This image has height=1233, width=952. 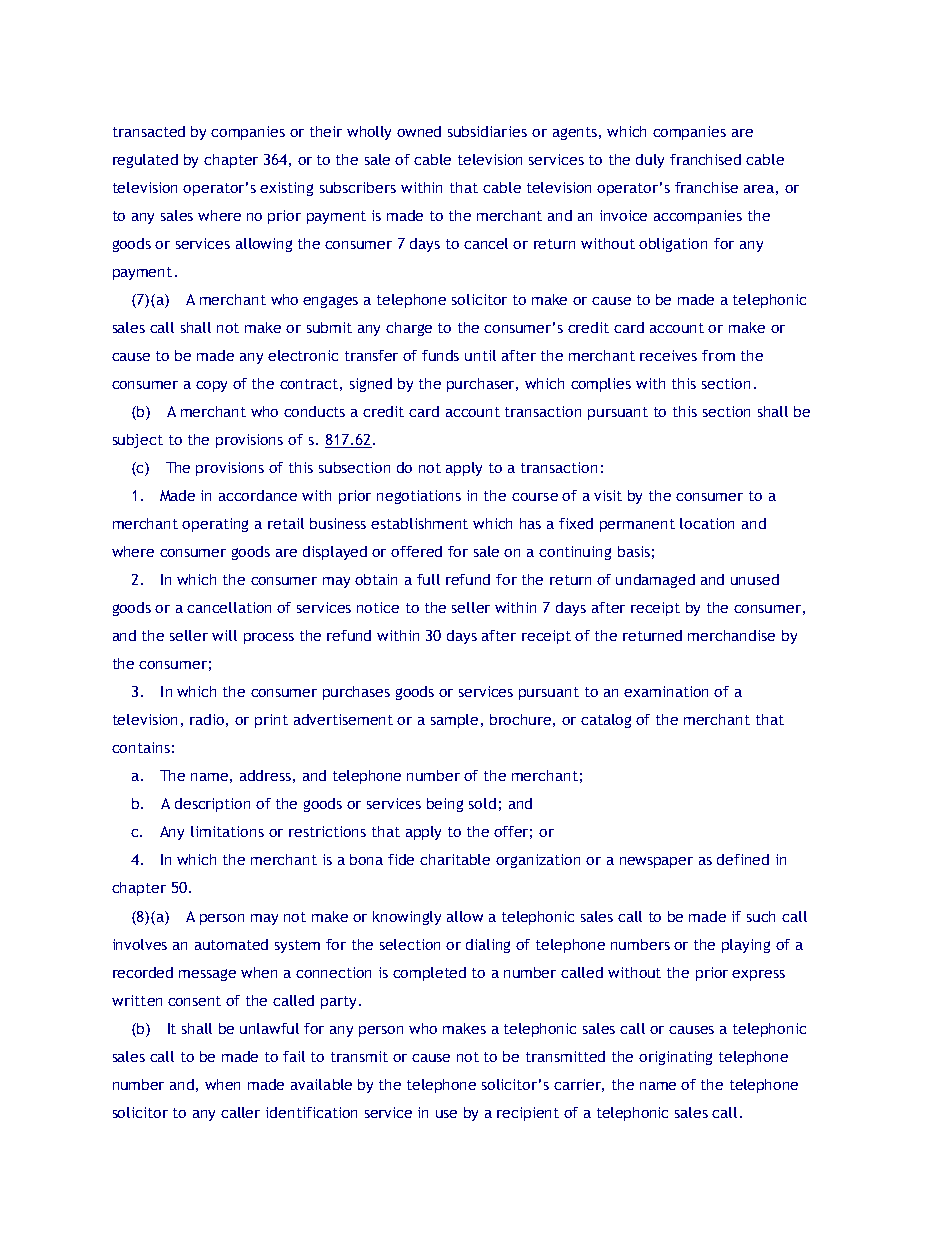 I want to click on duly, so click(x=650, y=161).
